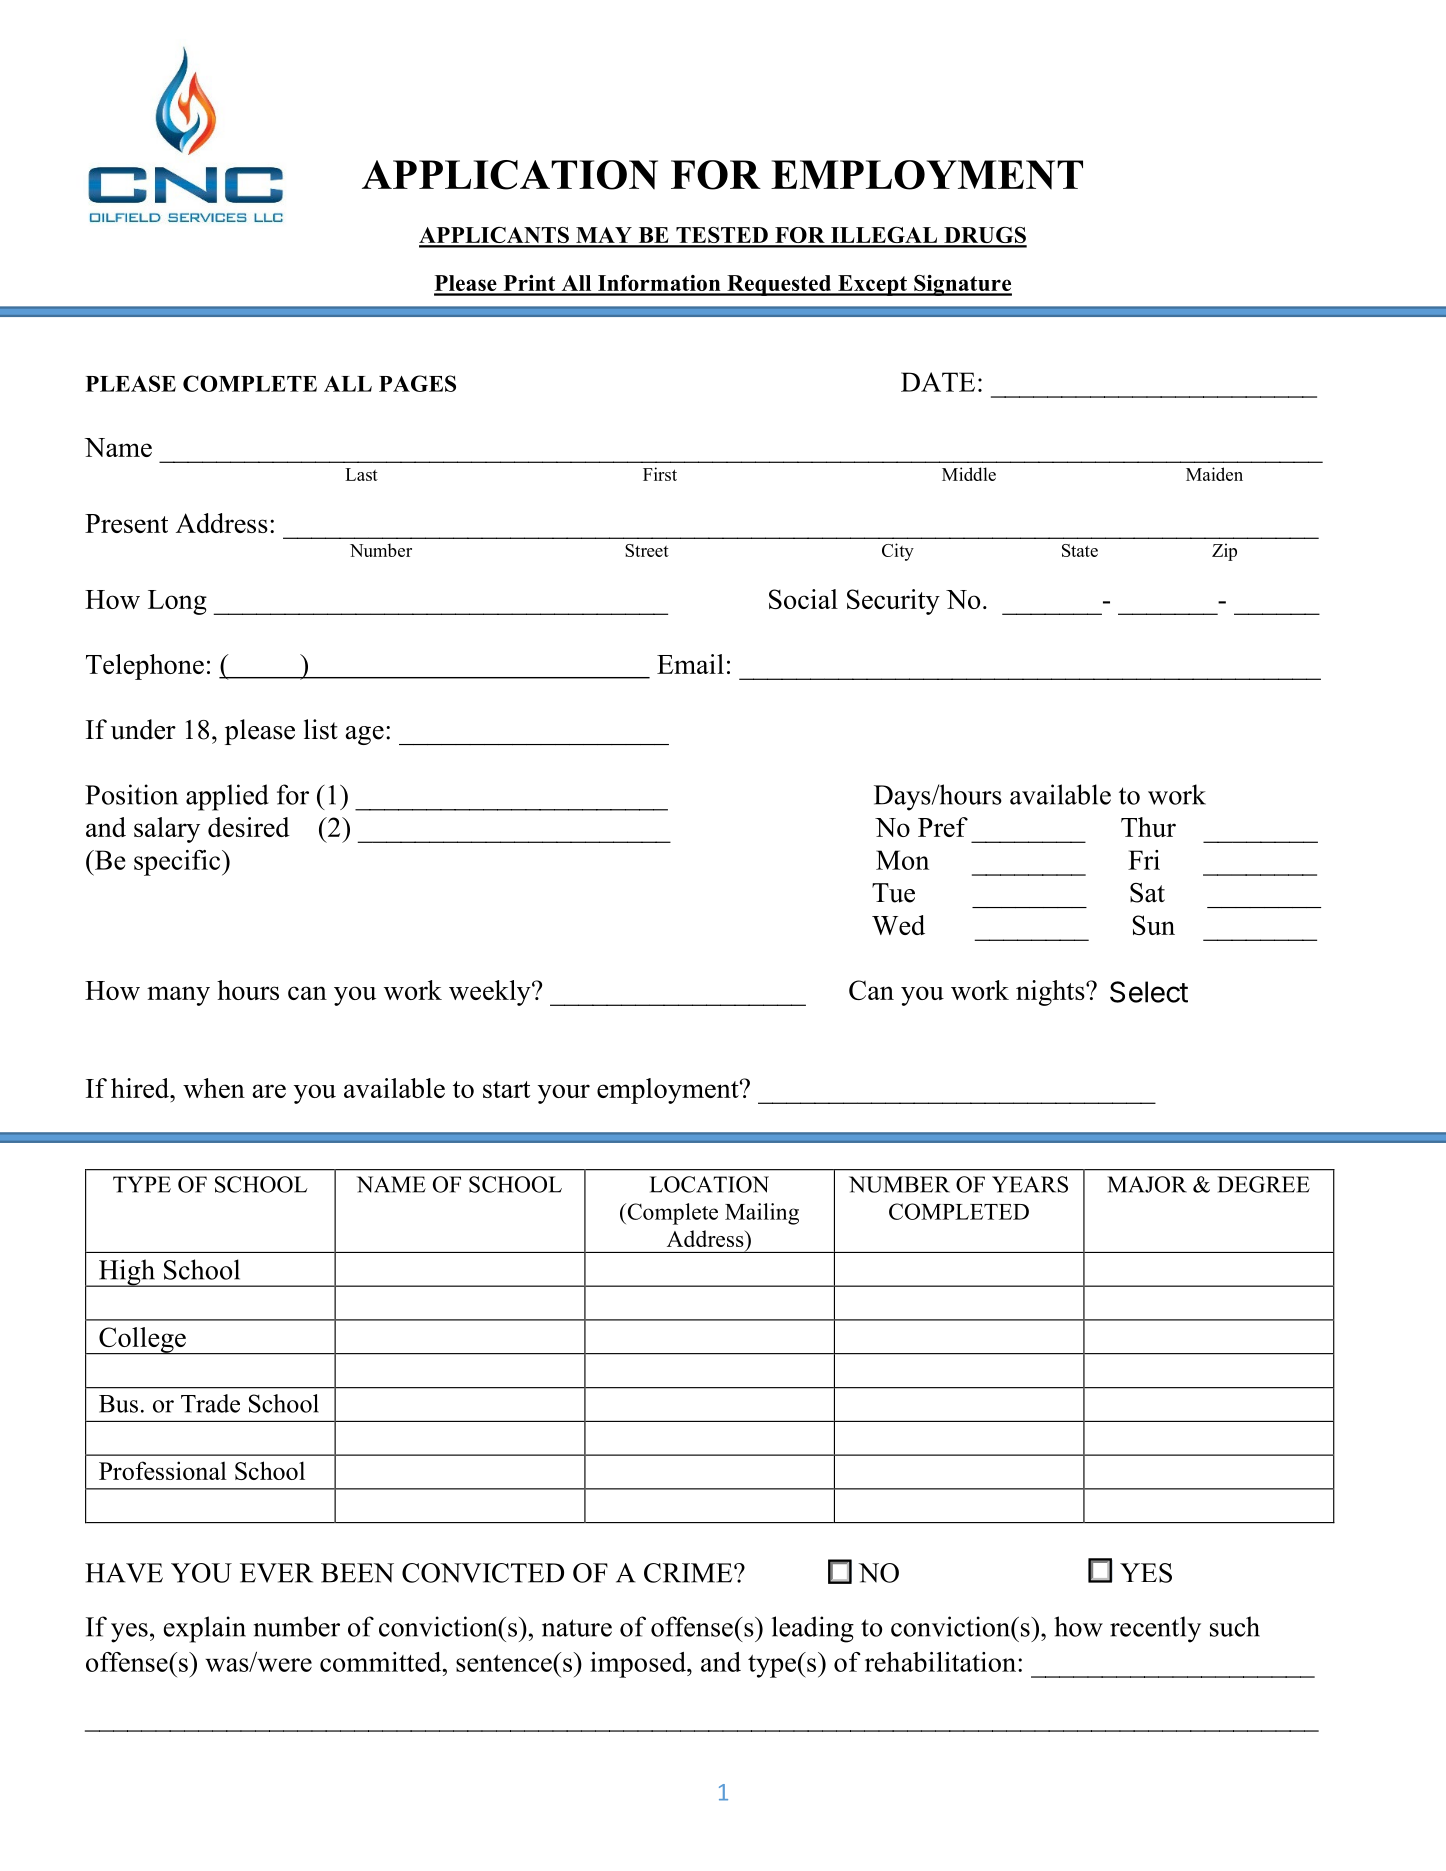  I want to click on Except, so click(872, 285).
